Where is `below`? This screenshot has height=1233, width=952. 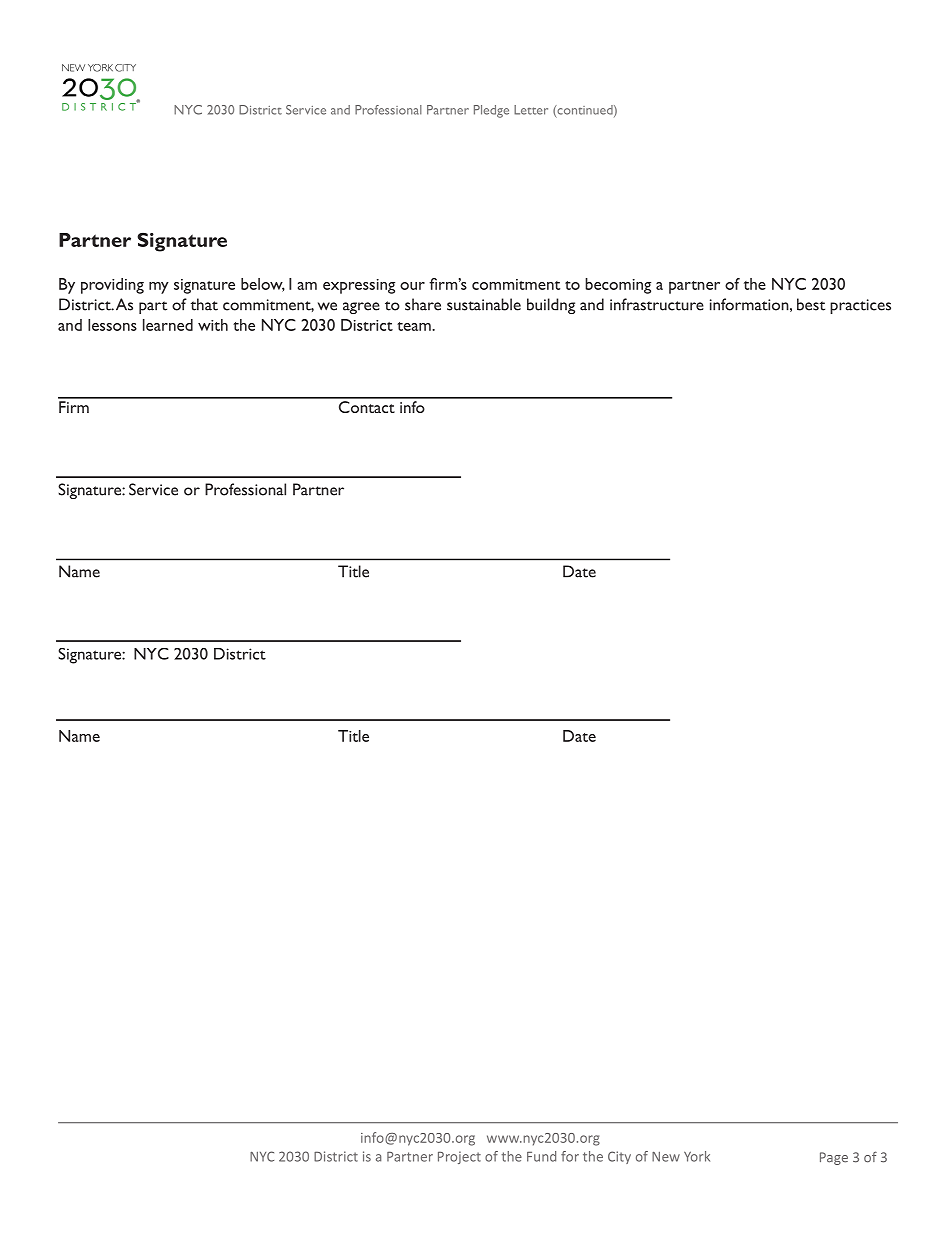
below is located at coordinates (263, 285).
